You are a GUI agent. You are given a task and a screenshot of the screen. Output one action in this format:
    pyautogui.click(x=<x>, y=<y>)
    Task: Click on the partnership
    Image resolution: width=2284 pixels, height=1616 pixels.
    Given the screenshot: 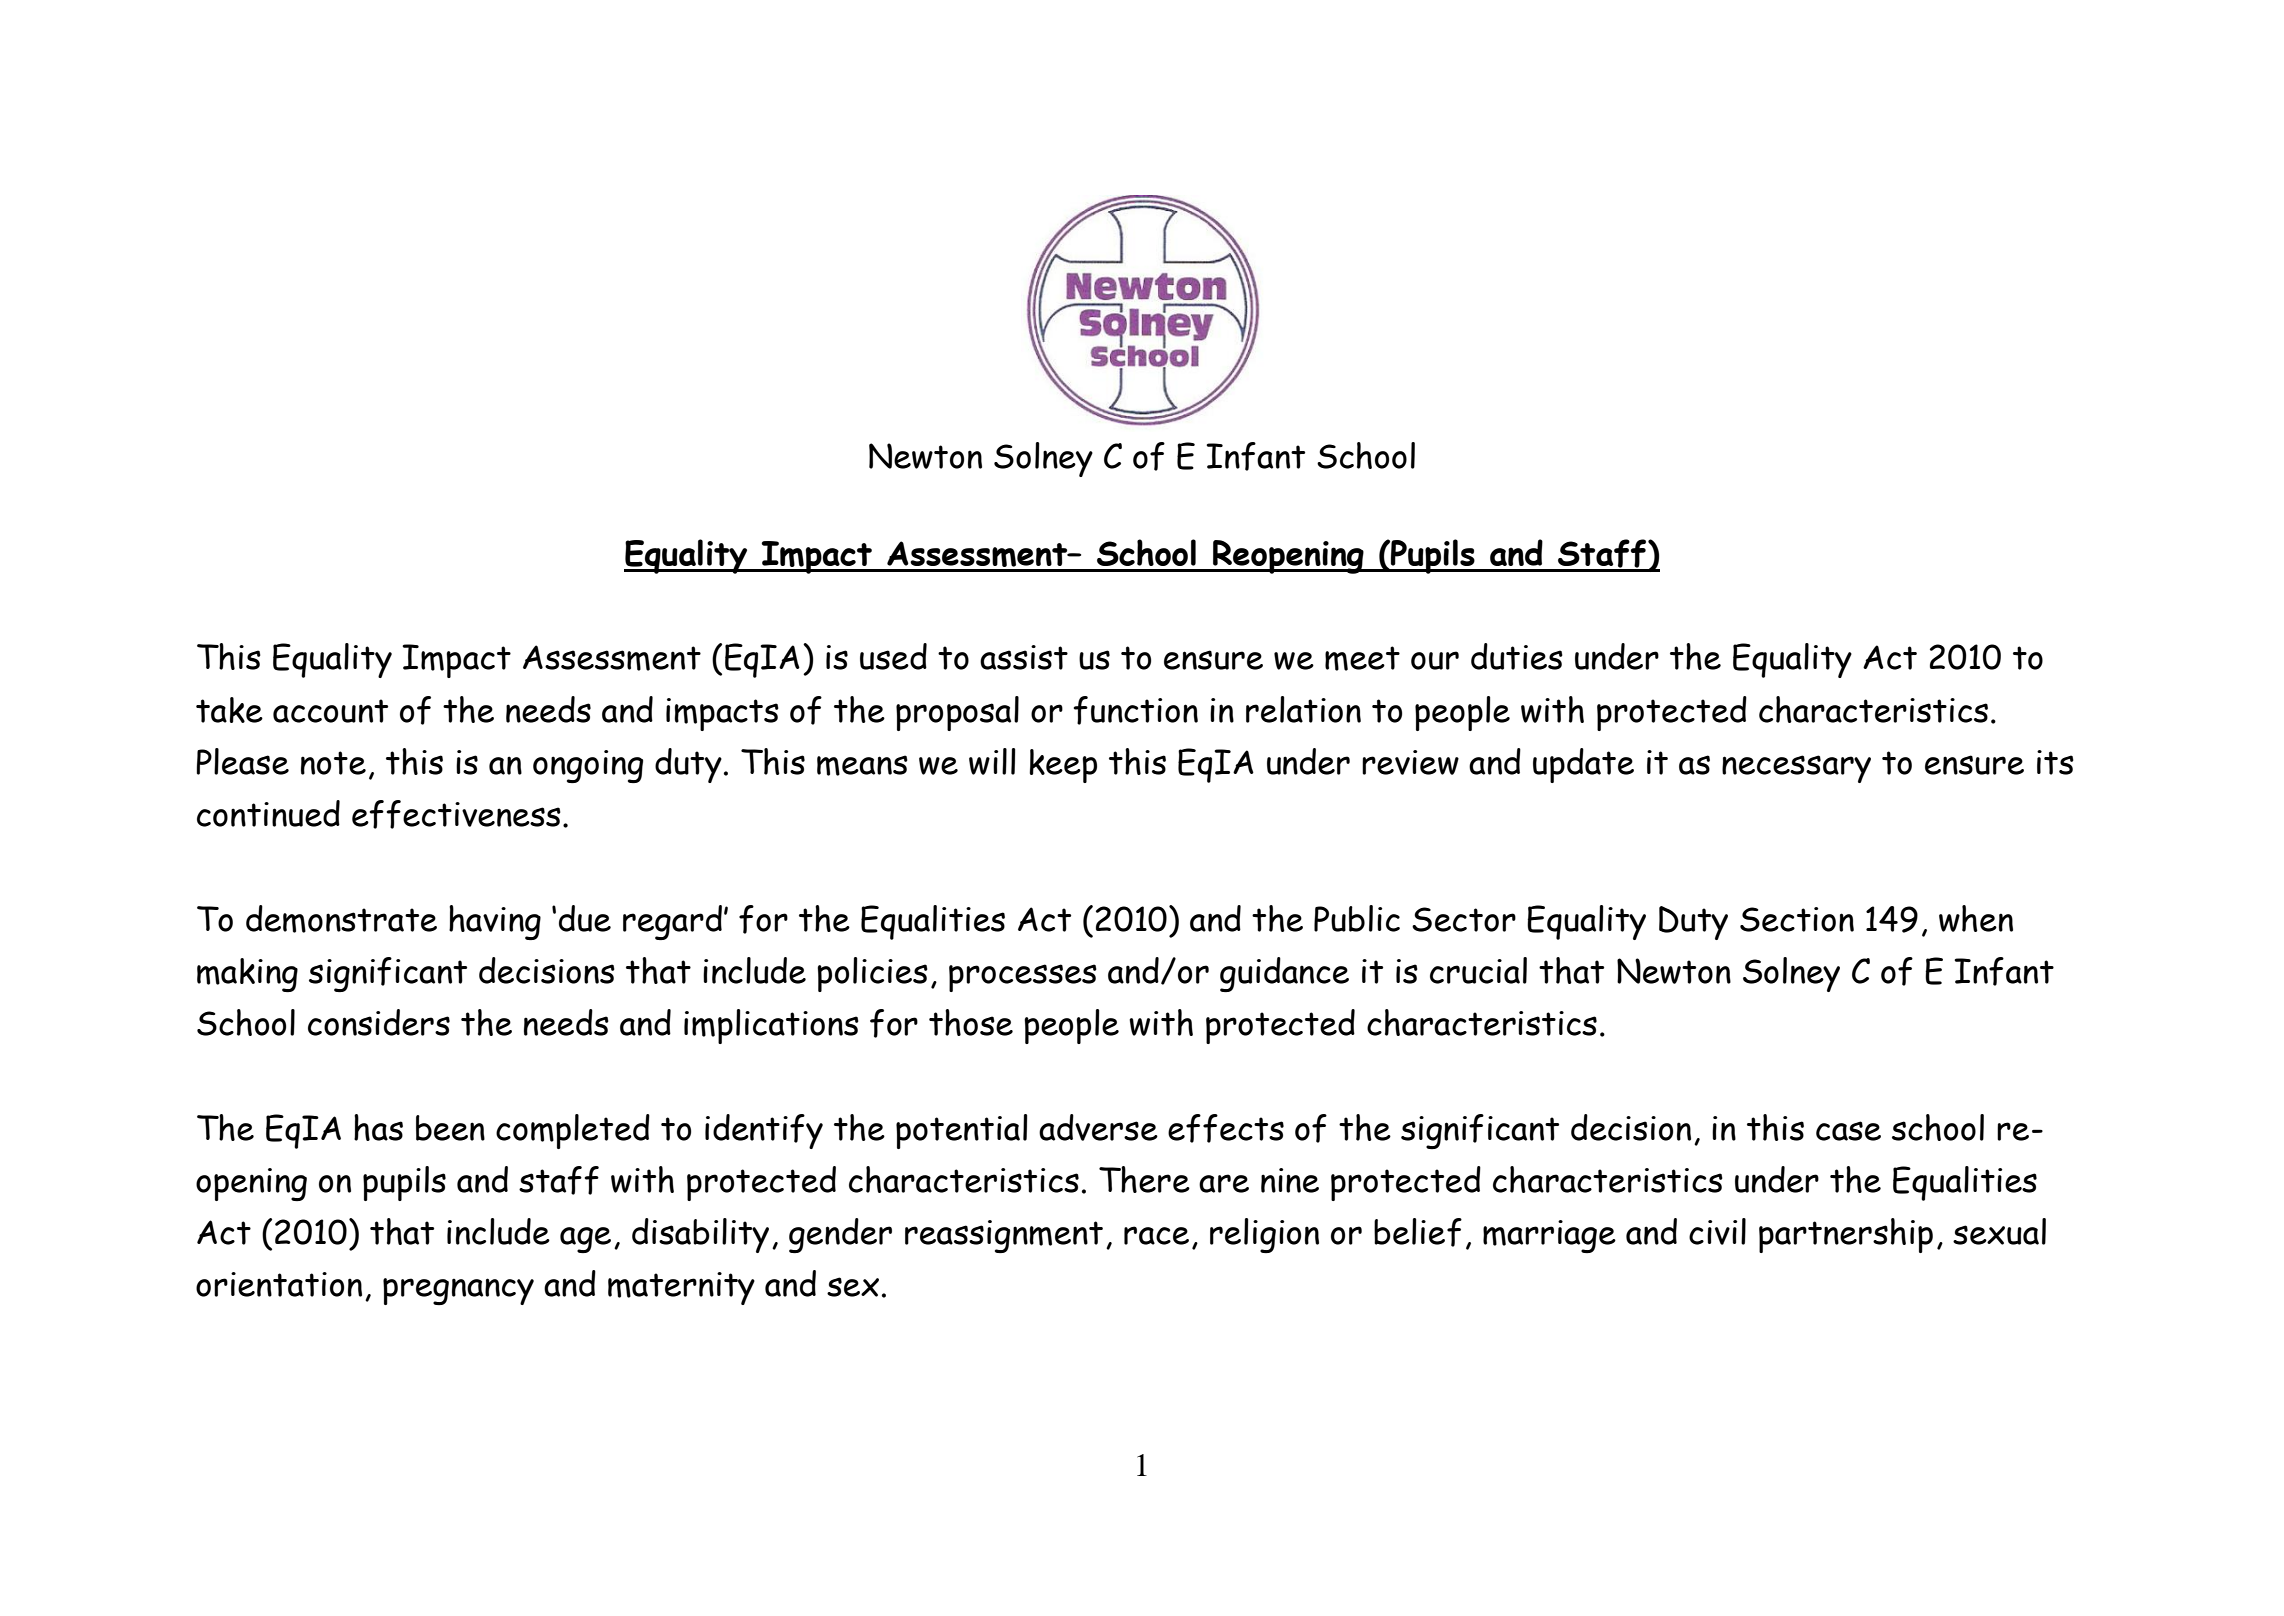 What is the action you would take?
    pyautogui.click(x=1846, y=1235)
